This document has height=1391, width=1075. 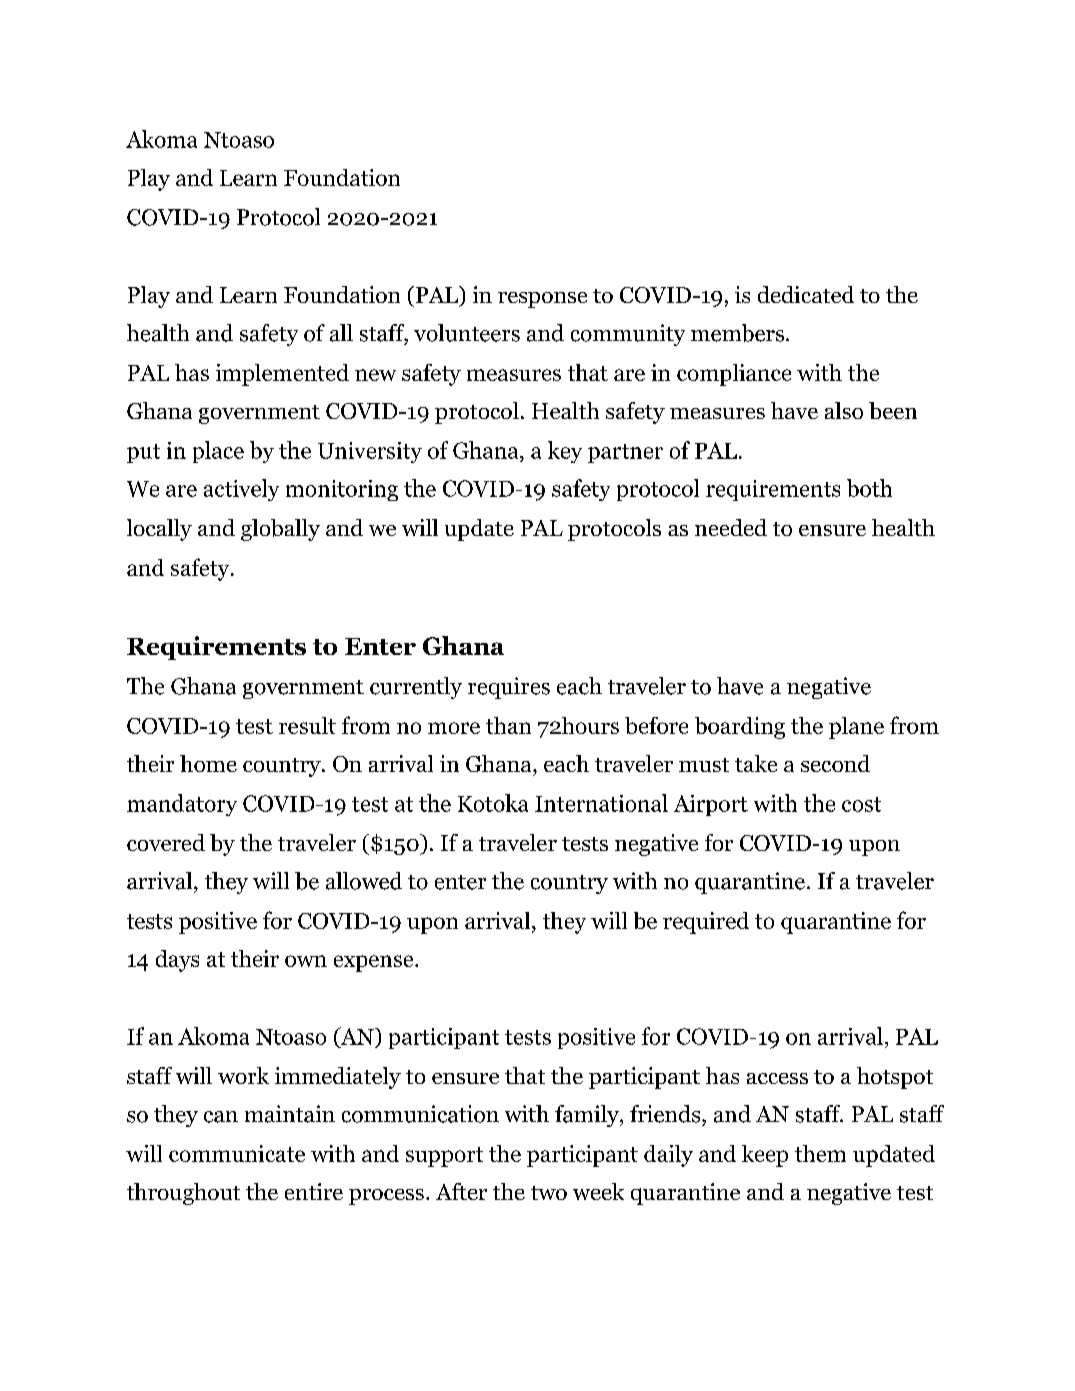 What do you see at coordinates (542, 300) in the document?
I see `response` at bounding box center [542, 300].
